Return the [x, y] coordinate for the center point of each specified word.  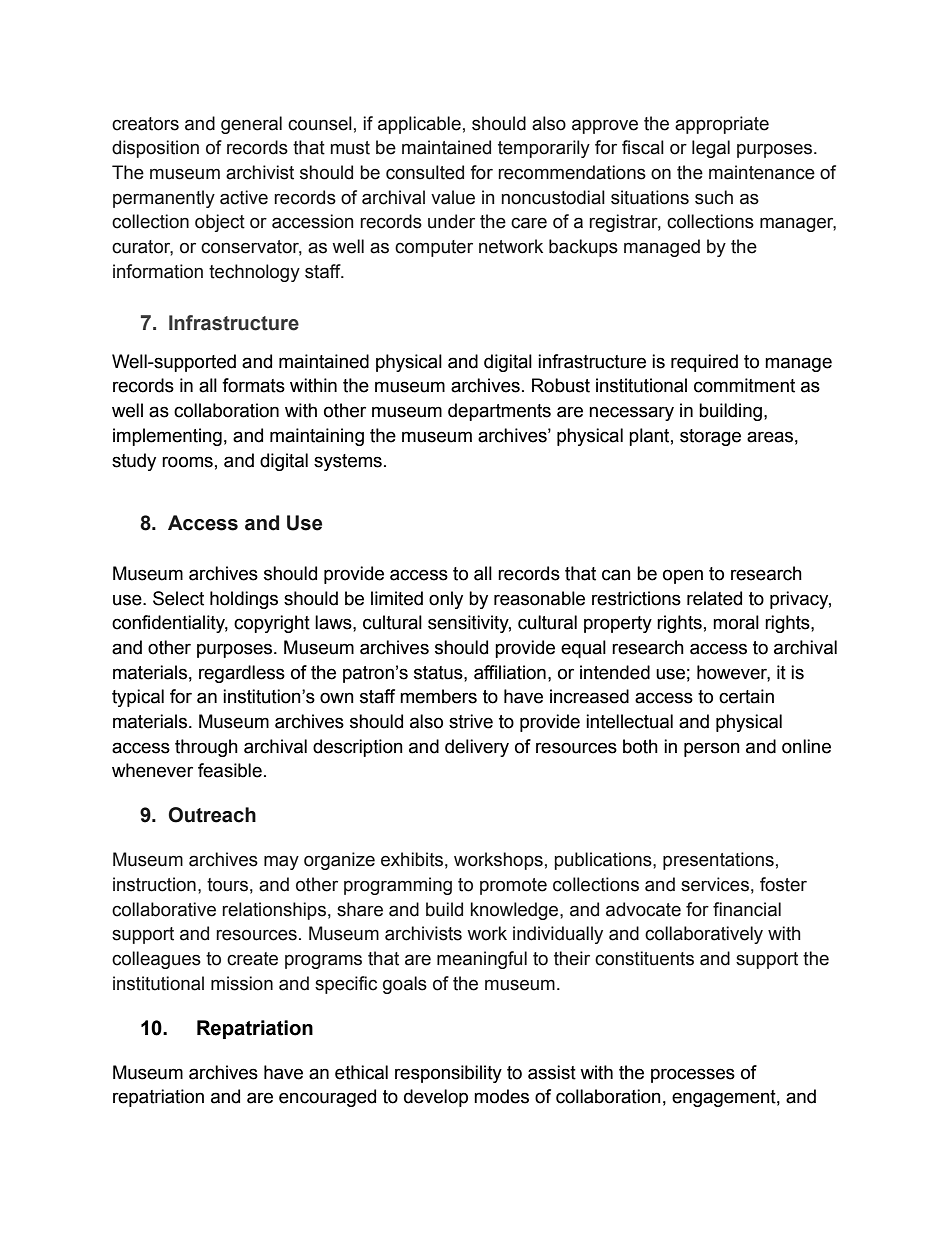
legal [711, 149]
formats [253, 385]
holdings [244, 600]
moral [736, 622]
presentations [718, 861]
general [251, 125]
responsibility [448, 1074]
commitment [744, 385]
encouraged [327, 1098]
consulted [425, 172]
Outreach [212, 815]
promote [513, 886]
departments [499, 412]
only [446, 600]
